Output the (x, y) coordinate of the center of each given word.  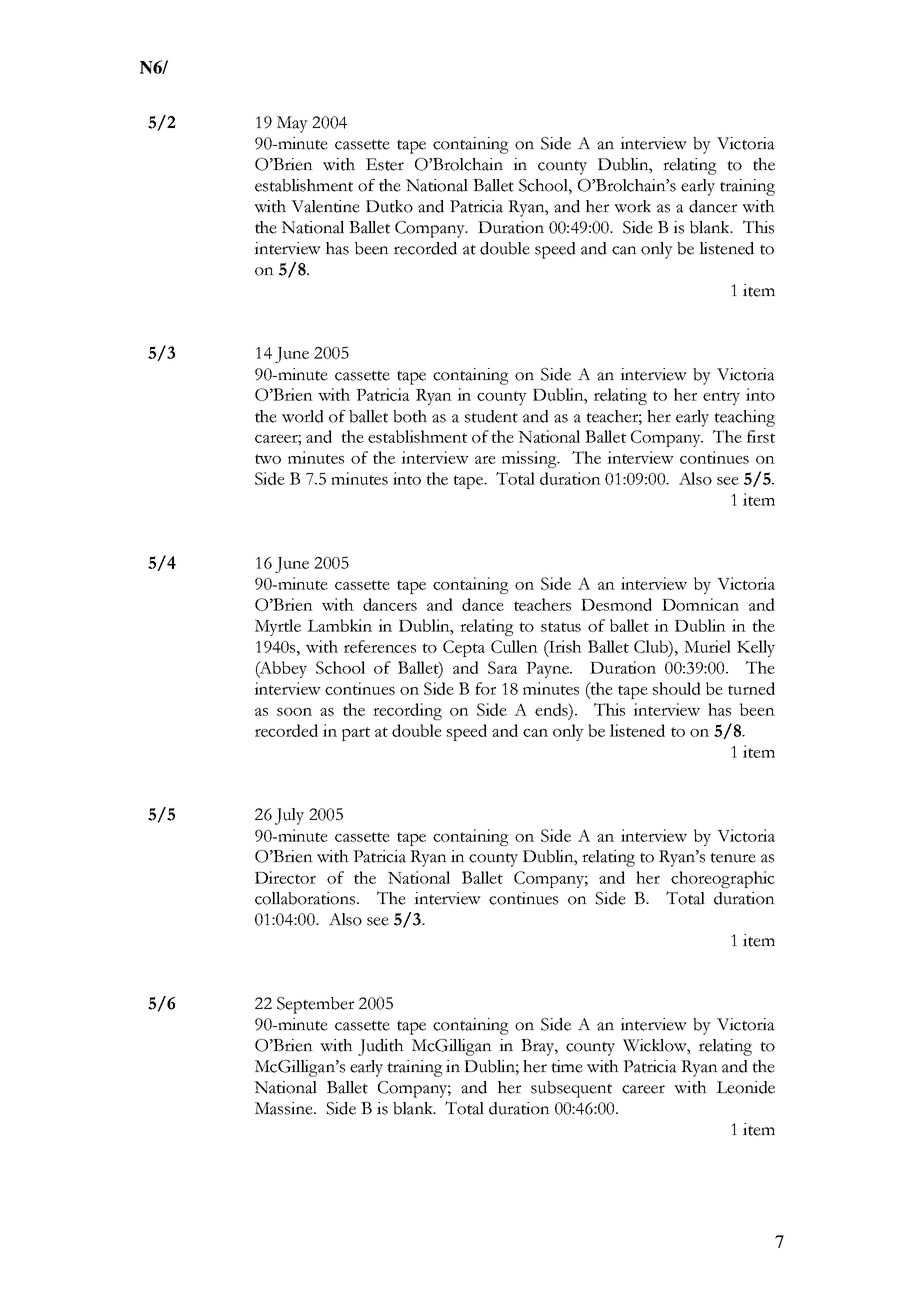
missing (530, 459)
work (632, 206)
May (292, 124)
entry (721, 398)
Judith (381, 1047)
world (303, 416)
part (356, 734)
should (677, 688)
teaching (744, 418)
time (567, 1066)
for (485, 688)
